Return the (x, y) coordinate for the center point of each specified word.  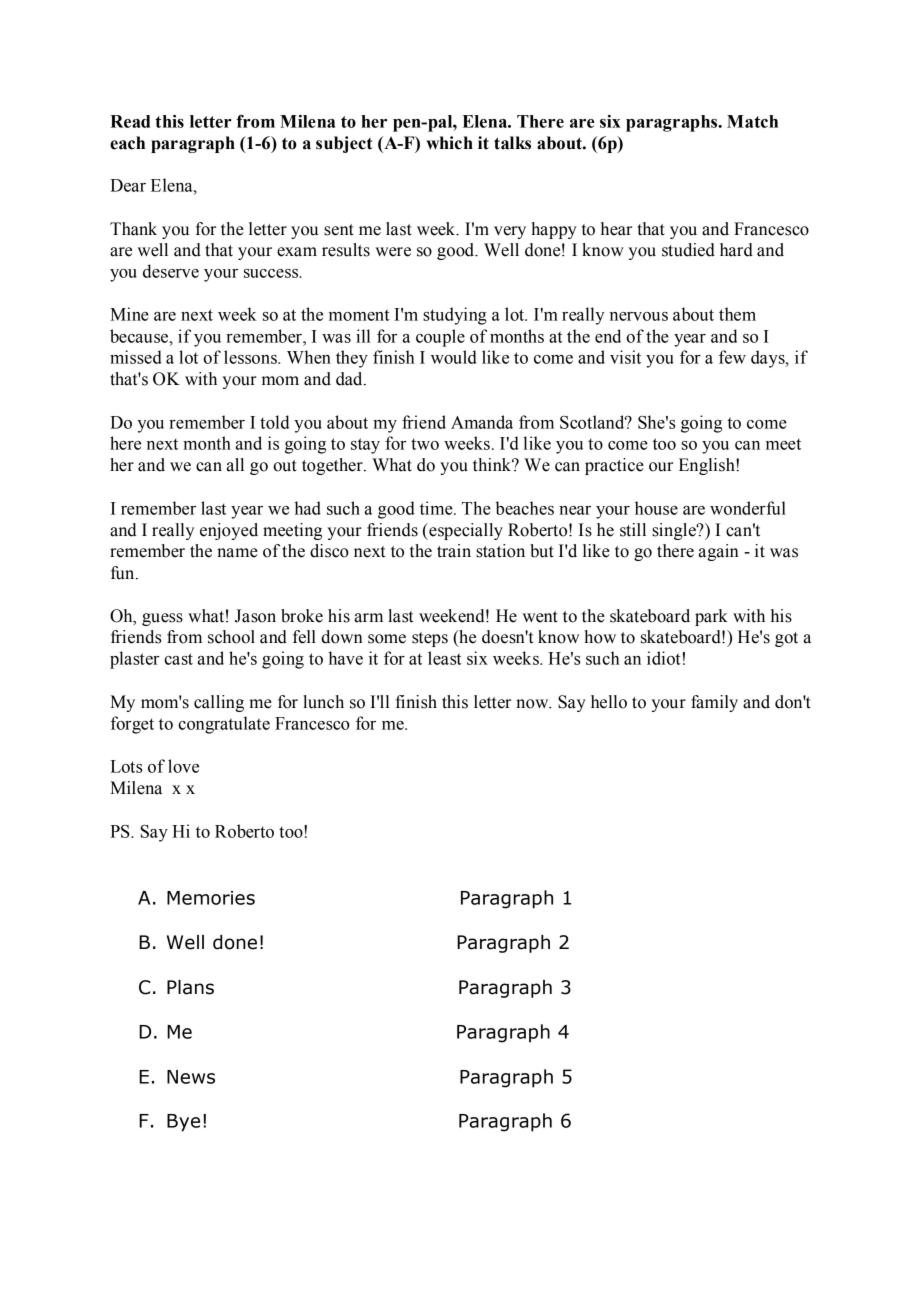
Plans (190, 987)
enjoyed (229, 531)
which (449, 143)
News (191, 1077)
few (732, 357)
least (445, 658)
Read (130, 121)
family (714, 703)
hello (609, 702)
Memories (211, 898)
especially (465, 531)
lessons (251, 357)
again (719, 552)
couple (440, 338)
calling (219, 703)
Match (752, 121)
